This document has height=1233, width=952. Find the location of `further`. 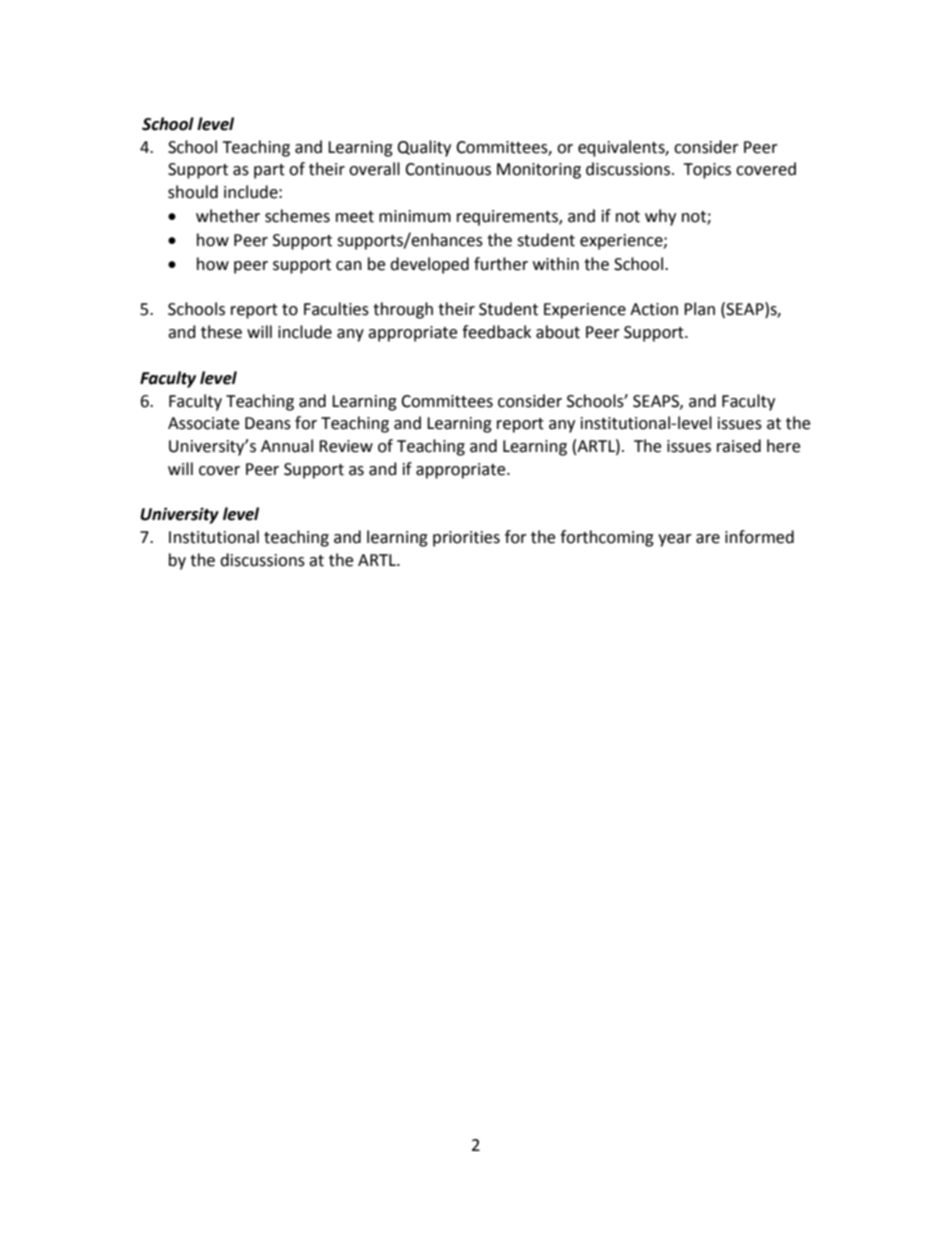

further is located at coordinates (501, 264).
